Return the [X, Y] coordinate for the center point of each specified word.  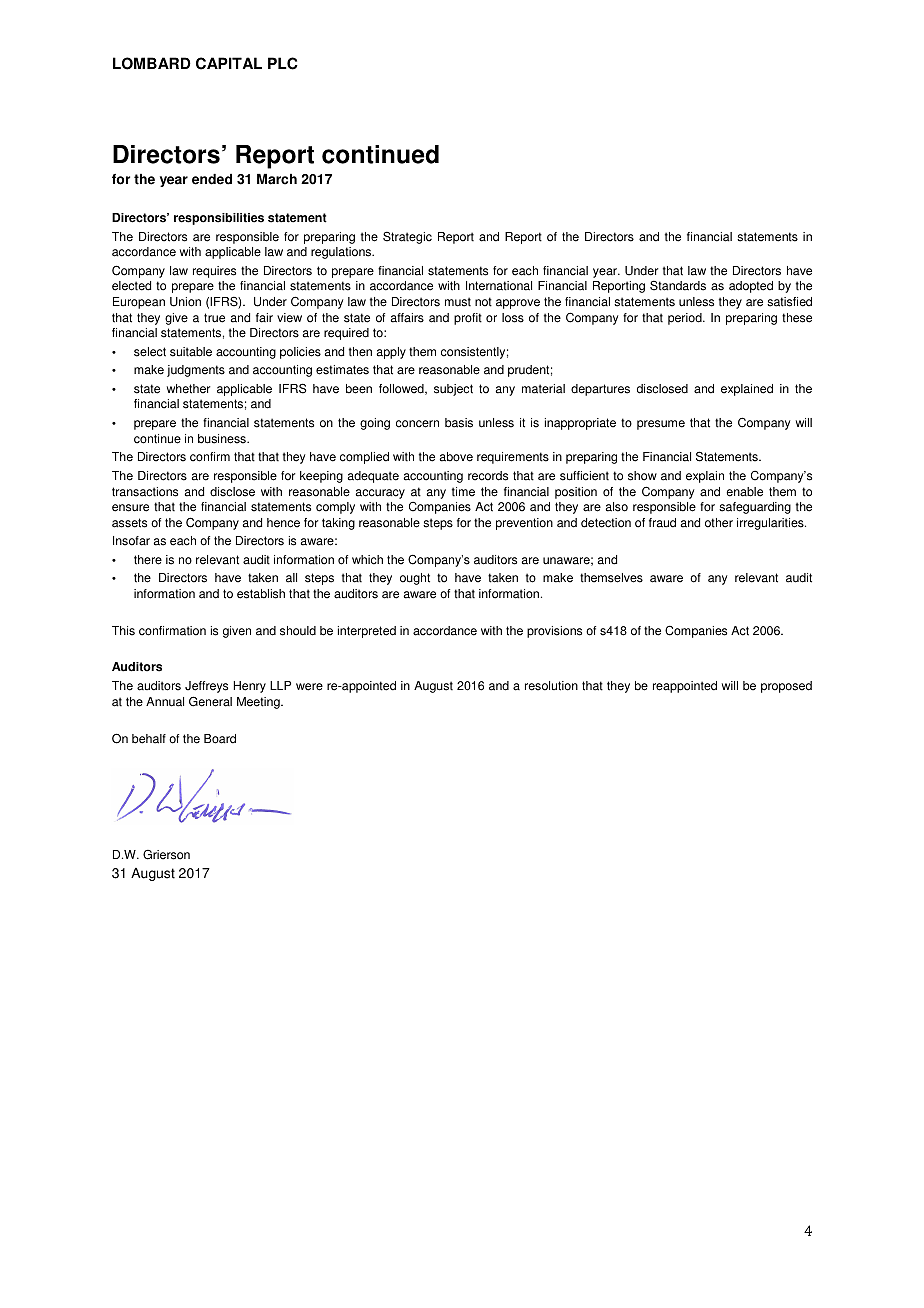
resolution [551, 686]
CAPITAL [229, 63]
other [719, 523]
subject [453, 390]
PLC [283, 63]
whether [188, 389]
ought [415, 579]
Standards [678, 285]
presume [661, 425]
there [148, 560]
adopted [751, 287]
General [210, 701]
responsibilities [219, 219]
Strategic [407, 237]
